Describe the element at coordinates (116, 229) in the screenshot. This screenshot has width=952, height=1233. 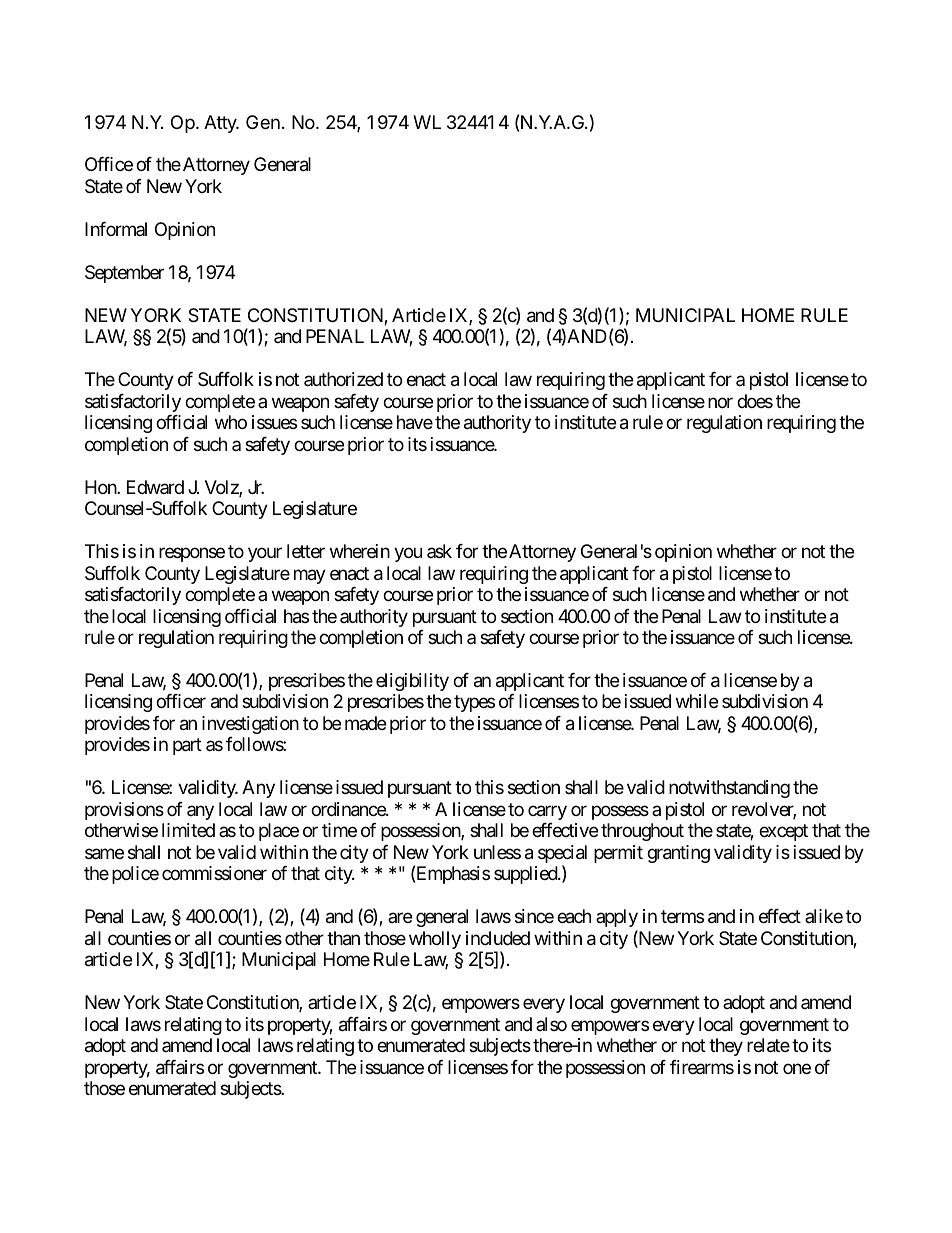
I see `Informal` at that location.
